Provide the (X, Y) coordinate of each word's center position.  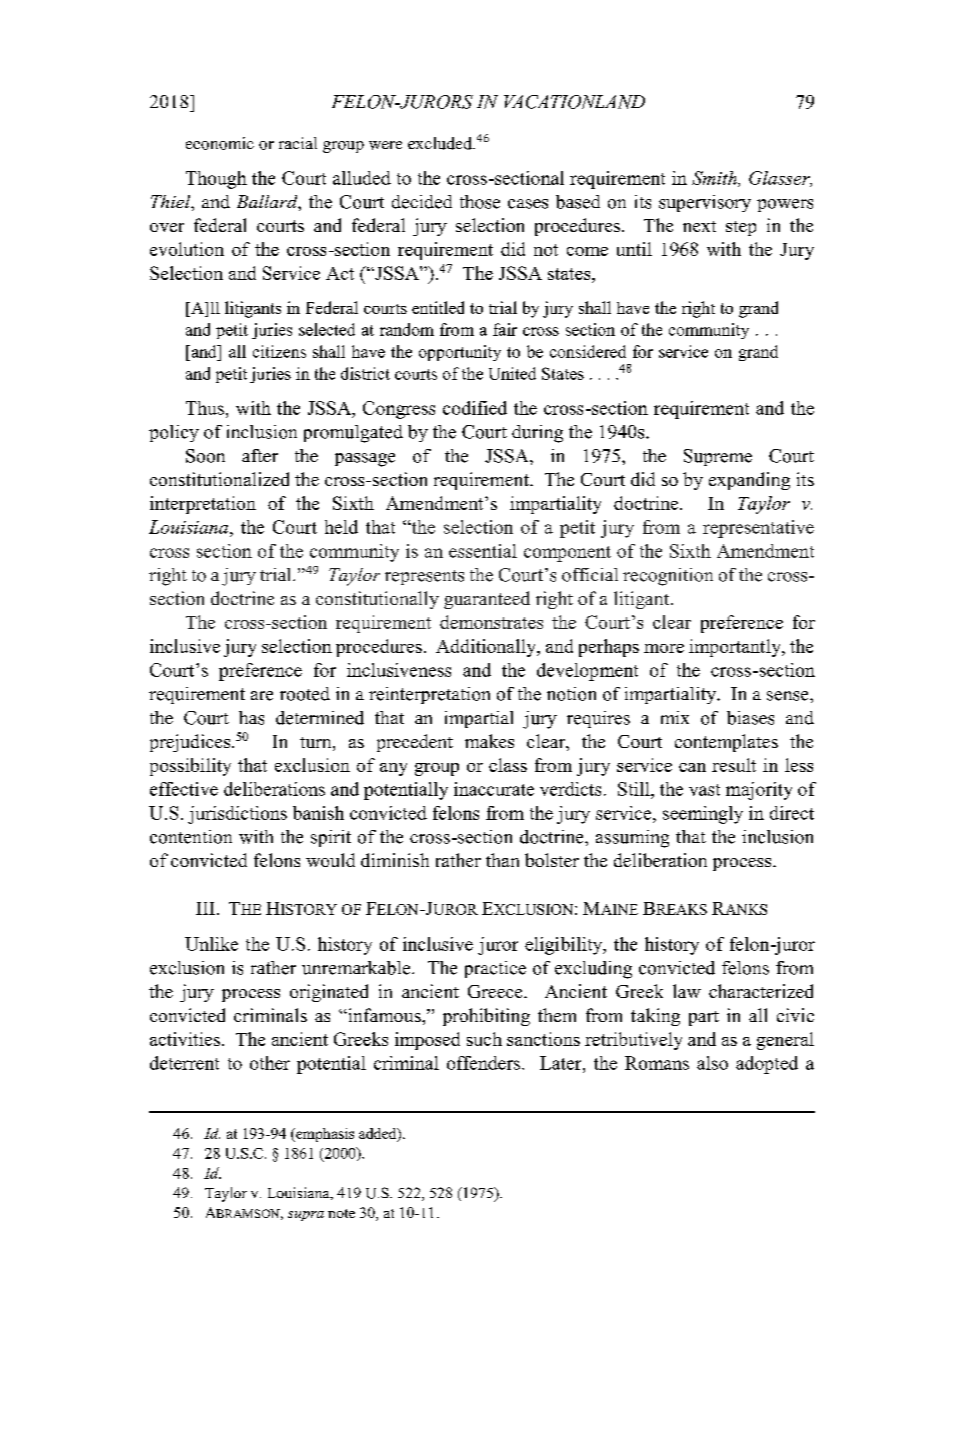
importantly (736, 648)
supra (306, 1216)
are (262, 696)
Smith (715, 179)
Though (216, 180)
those (480, 202)
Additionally (487, 648)
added (379, 1134)
